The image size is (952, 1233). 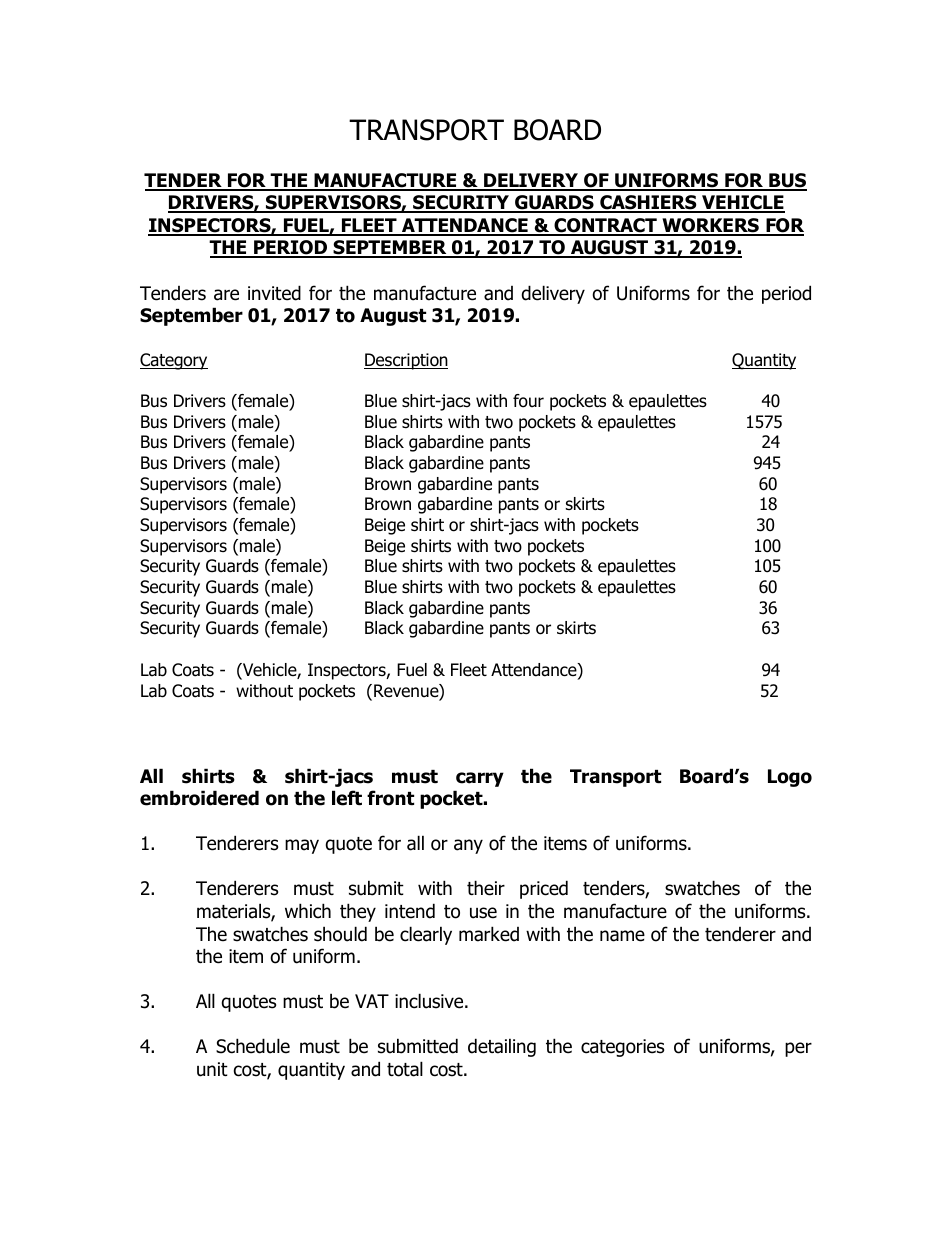 What do you see at coordinates (605, 226) in the screenshot?
I see `CONTRACT` at bounding box center [605, 226].
